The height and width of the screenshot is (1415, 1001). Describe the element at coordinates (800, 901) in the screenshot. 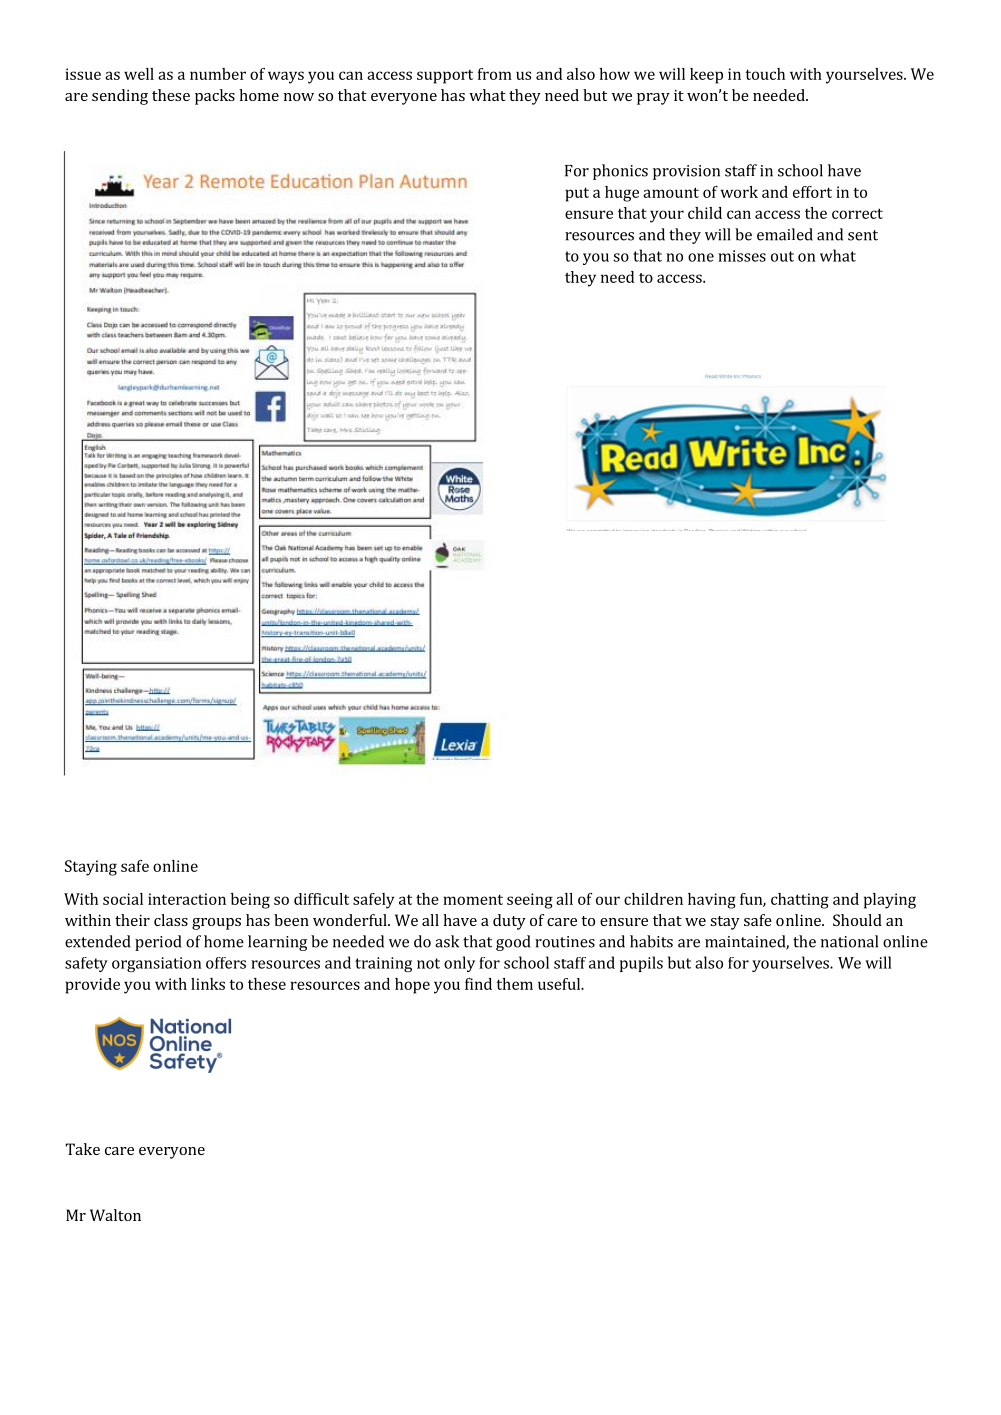

I see `chatting` at that location.
